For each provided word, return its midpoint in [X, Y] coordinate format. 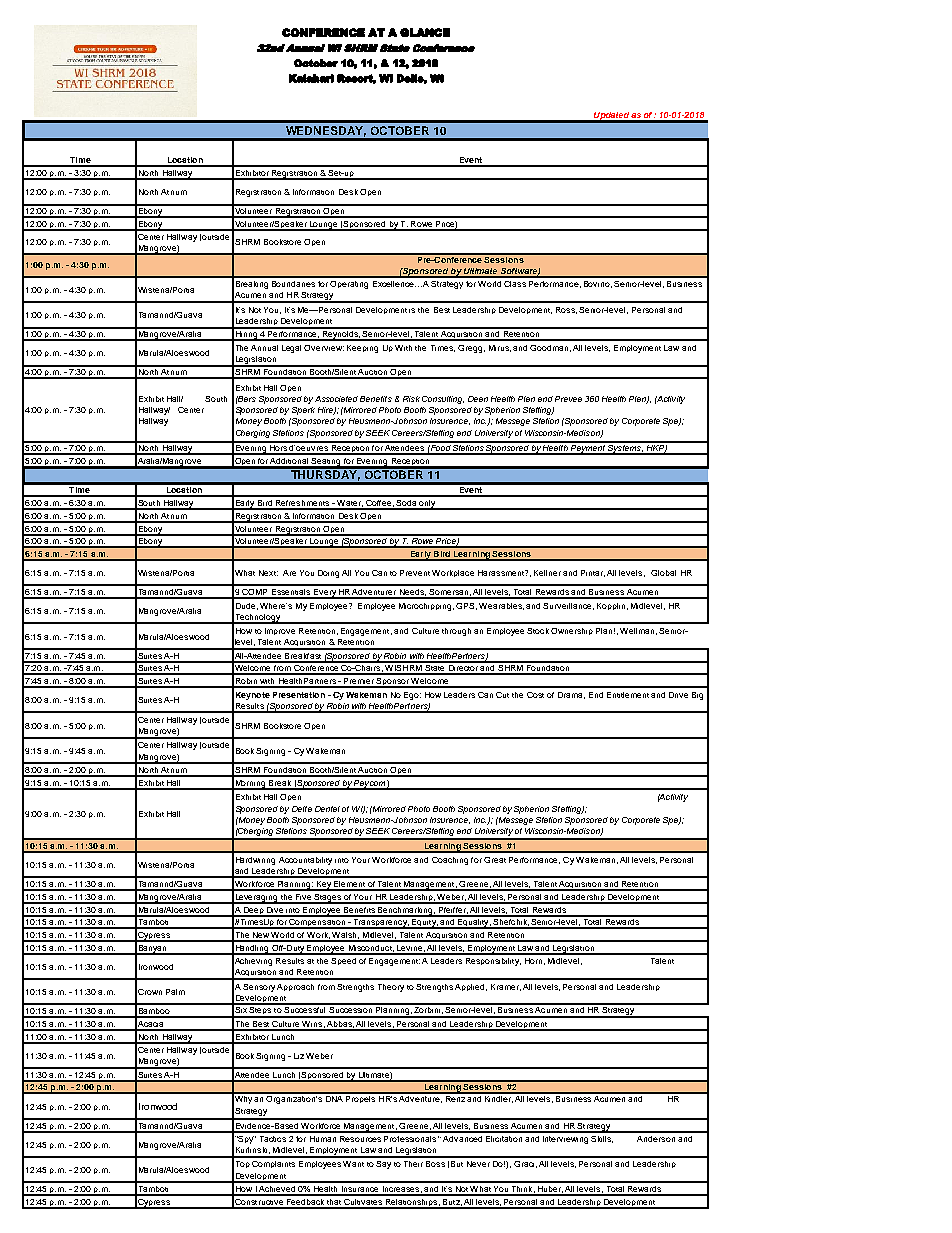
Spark [303, 411]
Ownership [572, 631]
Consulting [443, 400]
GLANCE [425, 32]
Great [495, 860]
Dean [478, 399]
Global [663, 573]
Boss [435, 1164]
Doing [328, 574]
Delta [302, 809]
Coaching [450, 861]
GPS [466, 606]
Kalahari [311, 78]
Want [353, 1164]
